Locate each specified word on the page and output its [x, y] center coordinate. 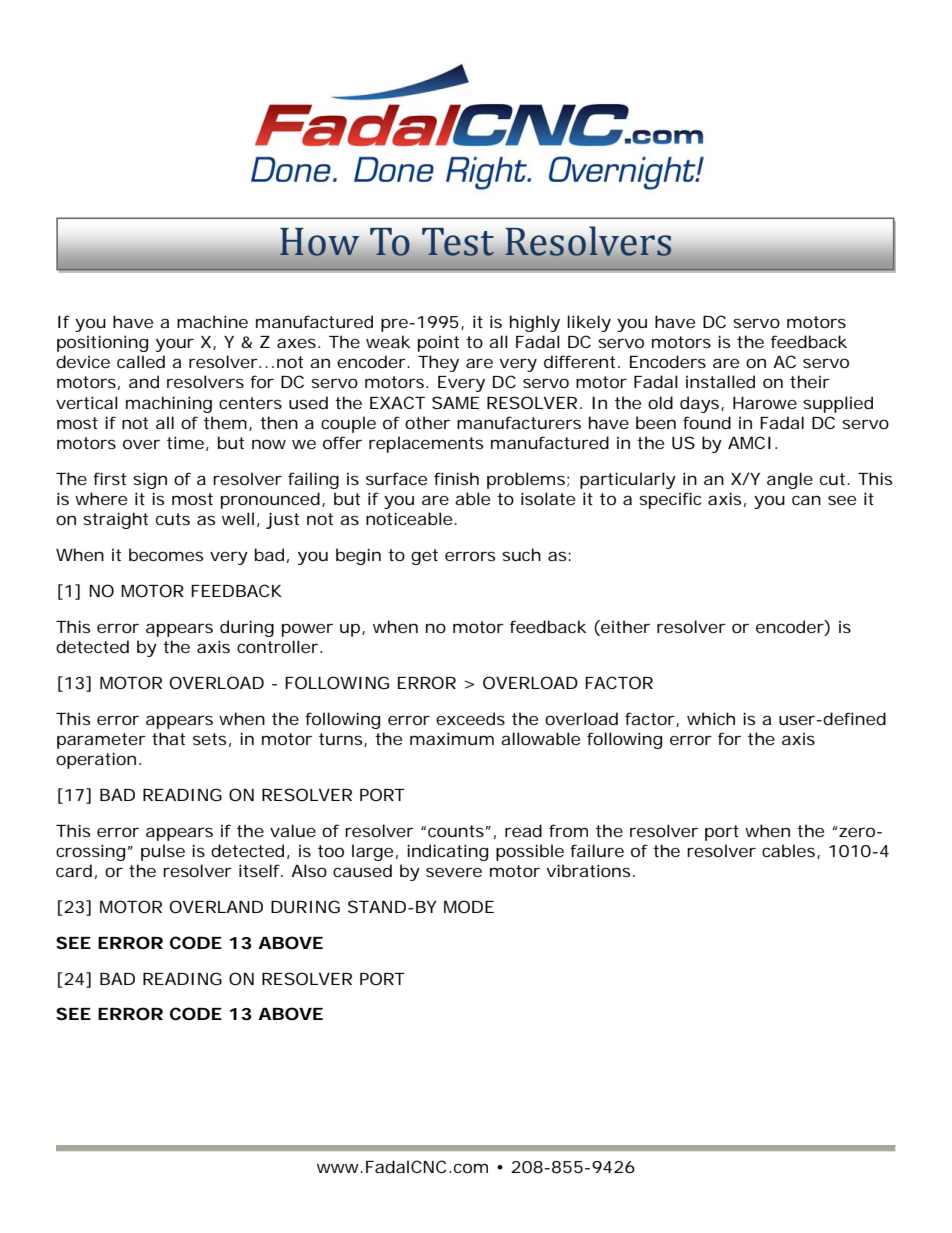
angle [790, 480]
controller [277, 646]
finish [456, 478]
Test [458, 242]
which [711, 718]
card [74, 870]
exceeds [470, 718]
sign [150, 480]
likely [589, 323]
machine [212, 321]
